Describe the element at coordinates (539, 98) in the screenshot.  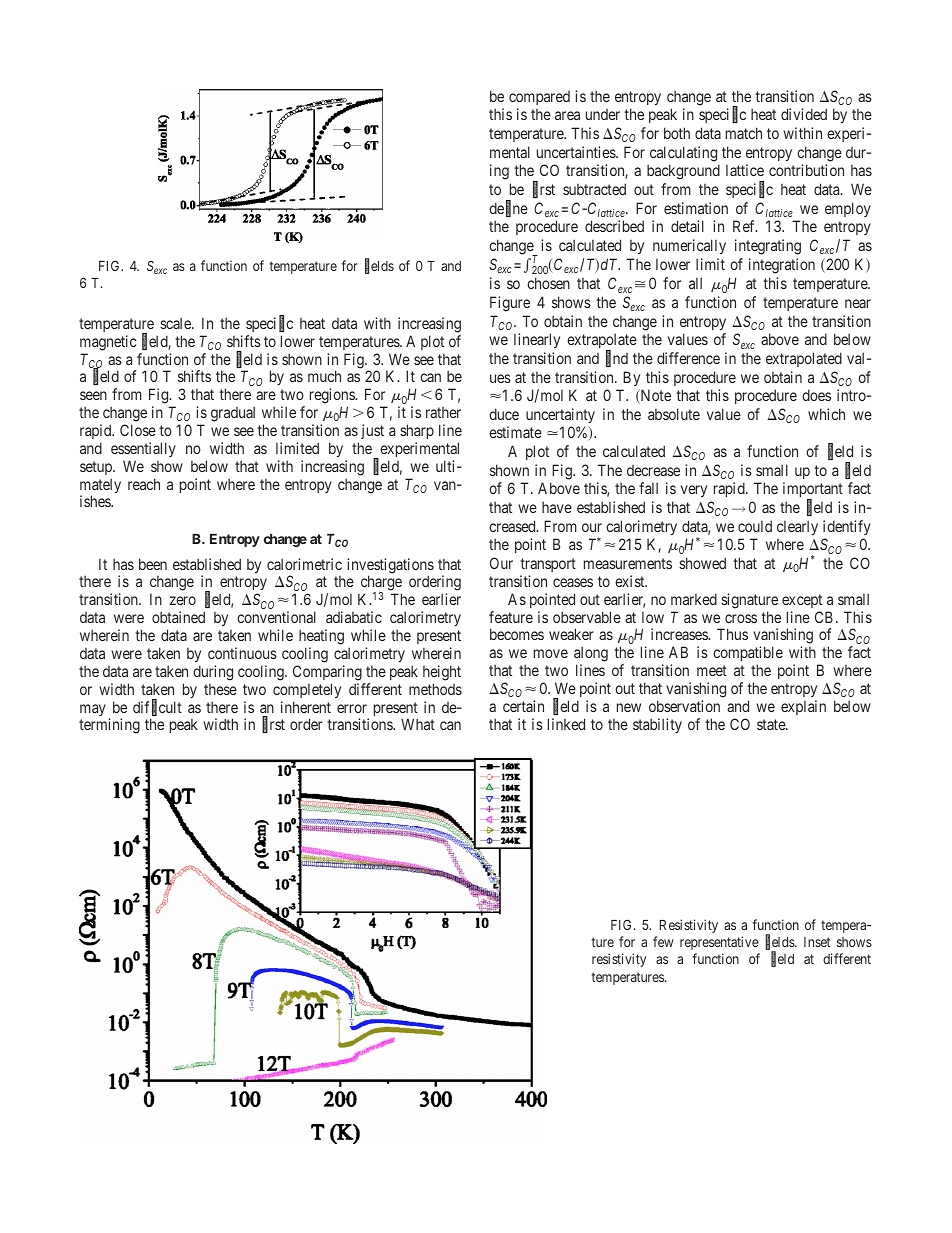
I see `compared` at that location.
